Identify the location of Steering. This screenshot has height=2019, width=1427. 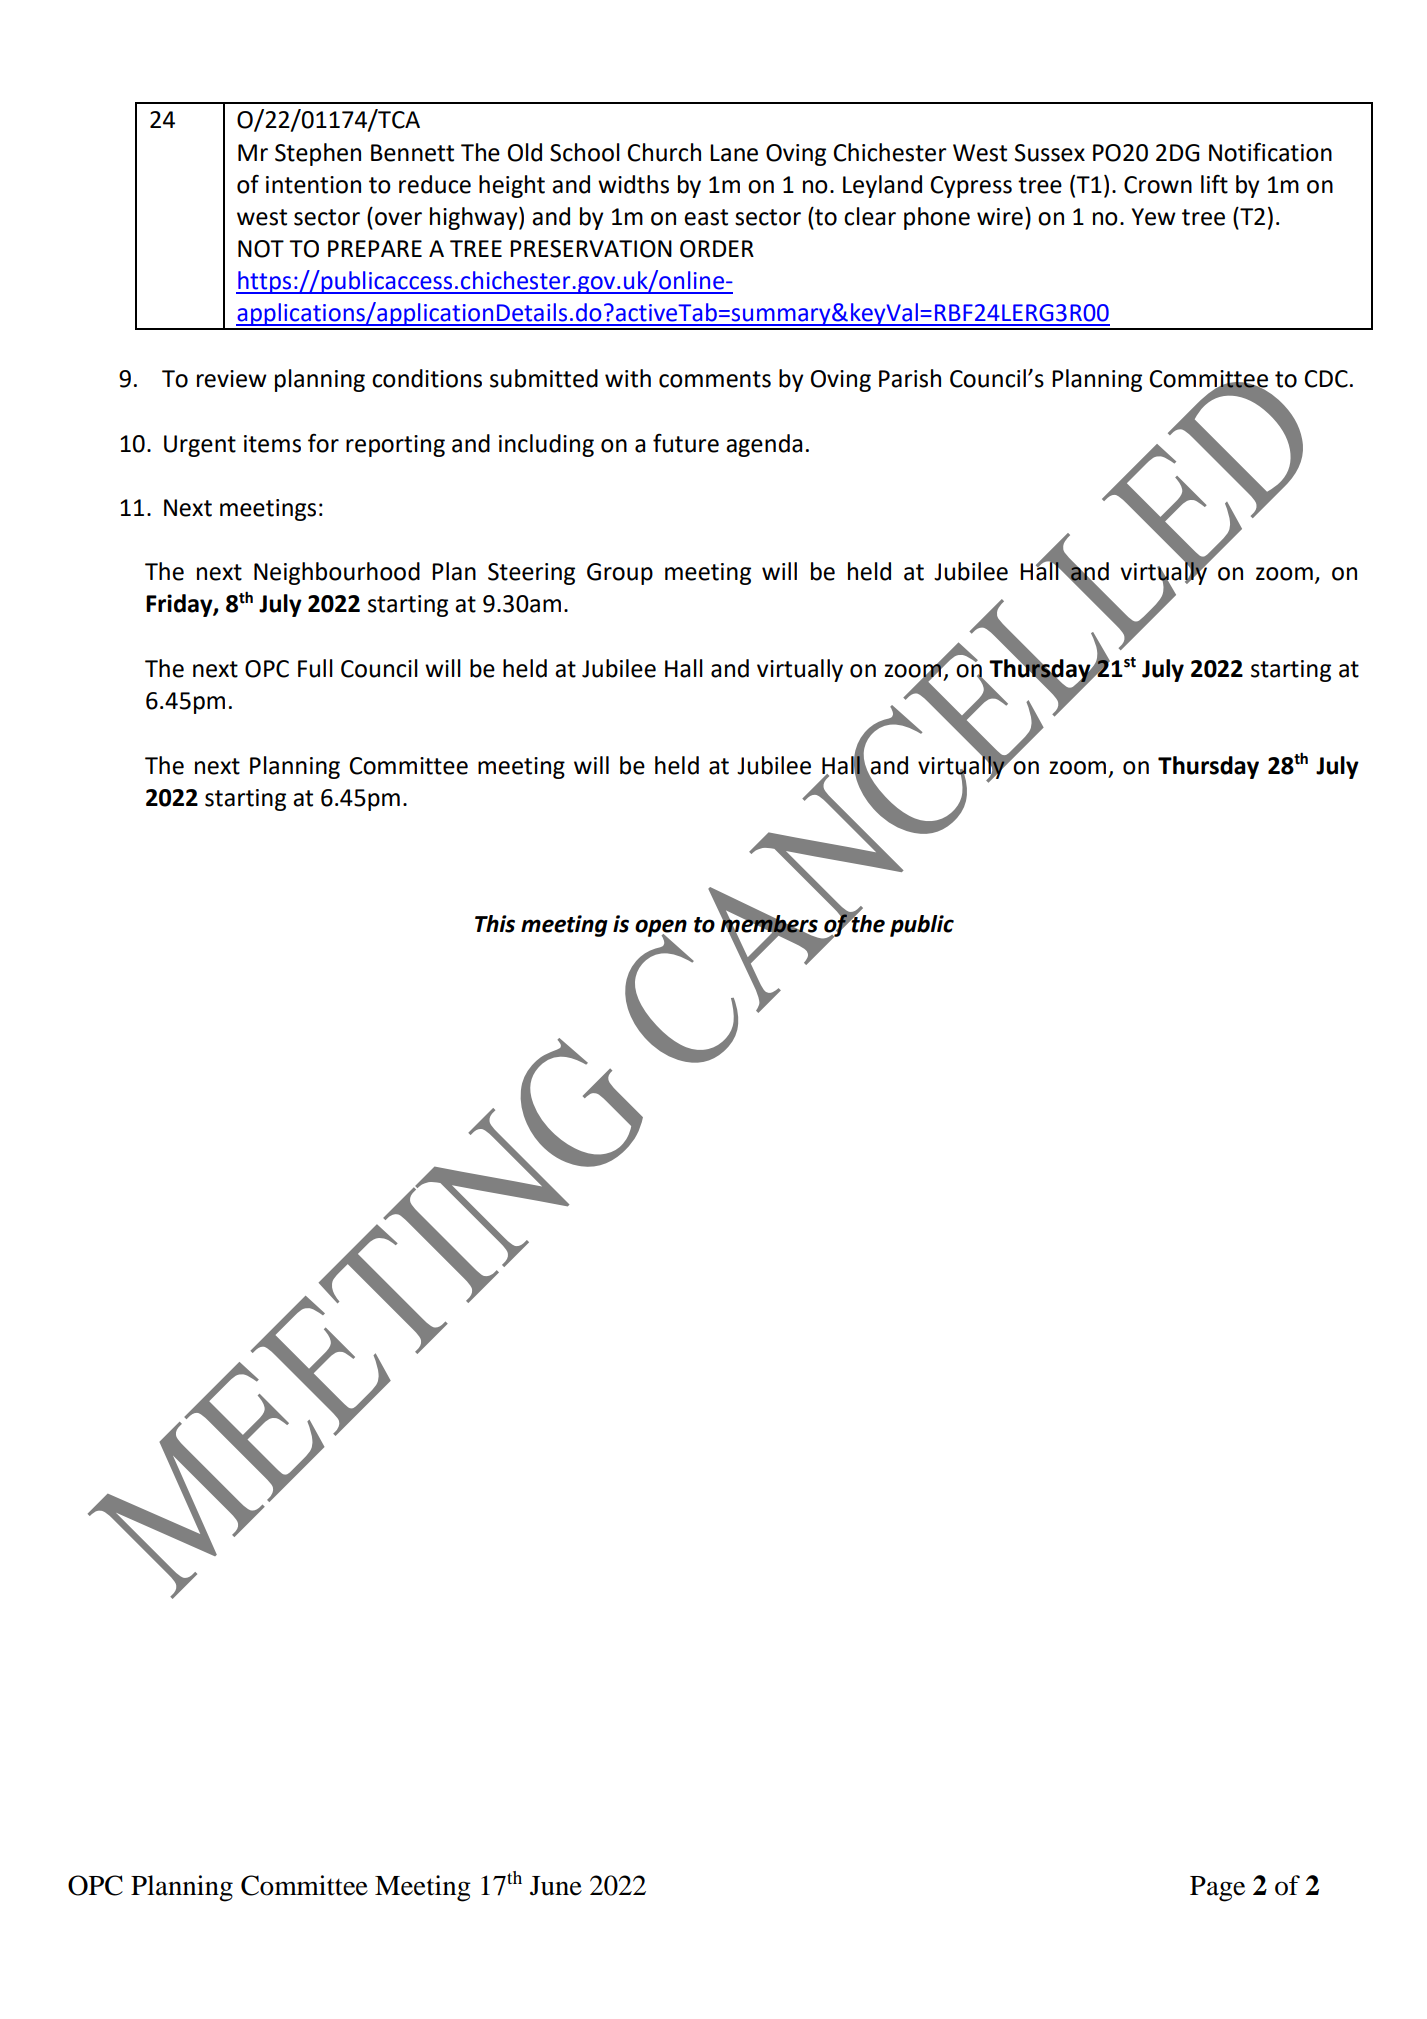
(531, 574).
